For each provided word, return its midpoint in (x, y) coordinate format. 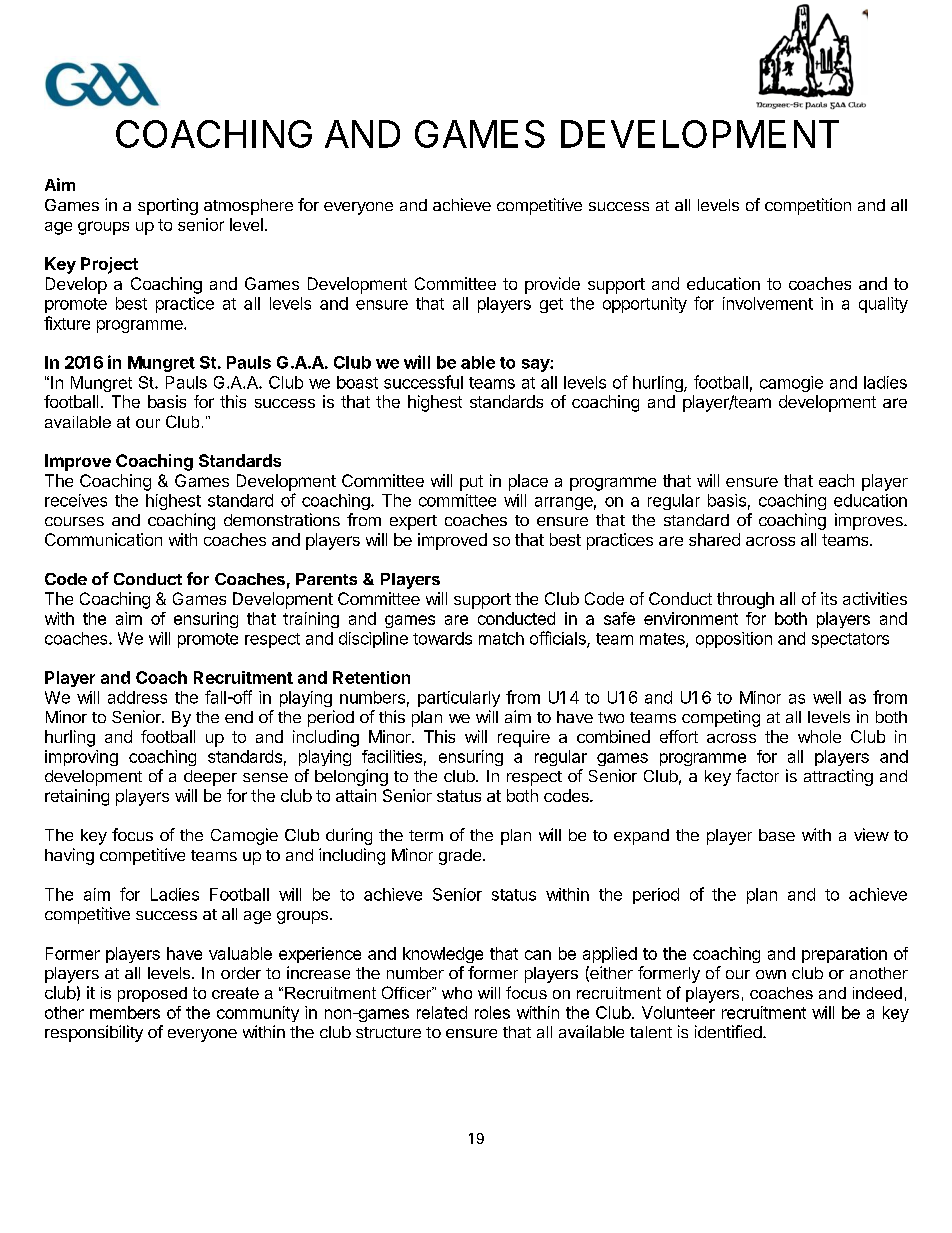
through (745, 600)
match (501, 638)
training (311, 620)
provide (552, 285)
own (771, 974)
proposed (152, 994)
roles (492, 1012)
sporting (168, 206)
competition (808, 206)
